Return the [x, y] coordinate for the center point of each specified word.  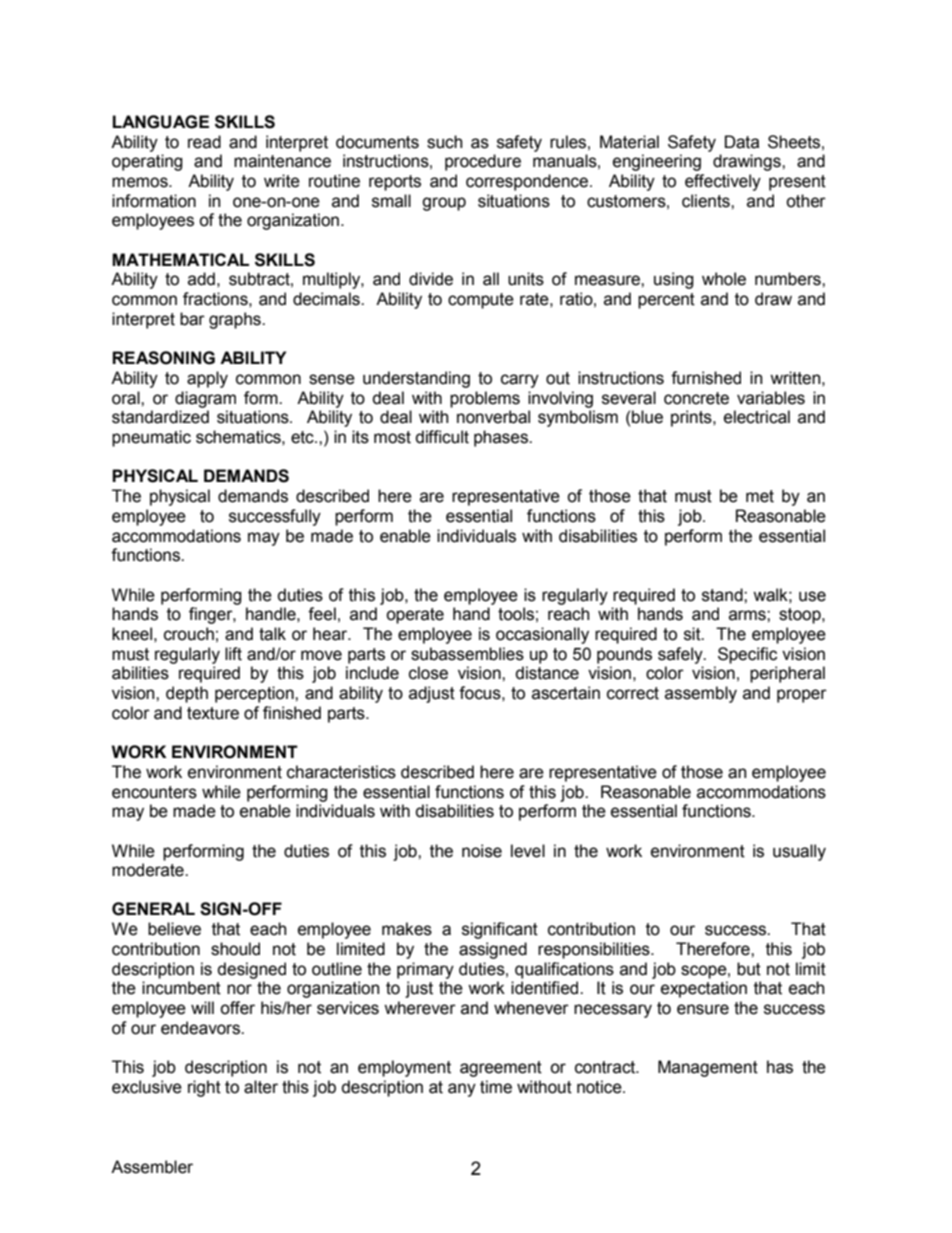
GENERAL [153, 909]
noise [482, 851]
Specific [747, 655]
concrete [696, 398]
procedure [483, 162]
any [462, 1090]
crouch [189, 634]
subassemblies [467, 654]
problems [485, 399]
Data [742, 142]
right [204, 1088]
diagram [205, 399]
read [204, 142]
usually [799, 852]
